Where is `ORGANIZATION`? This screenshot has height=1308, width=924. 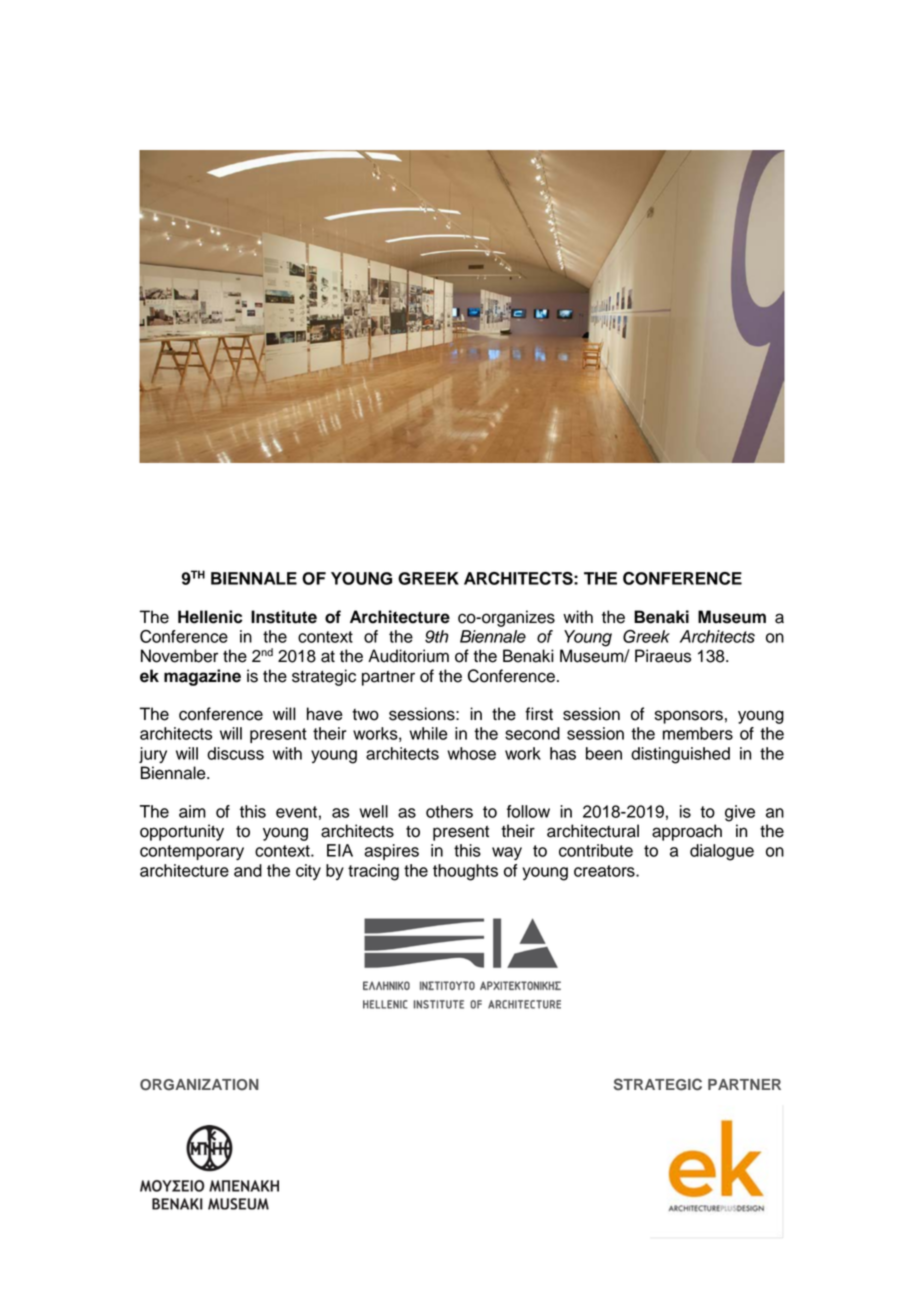
ORGANIZATION is located at coordinates (199, 1085).
